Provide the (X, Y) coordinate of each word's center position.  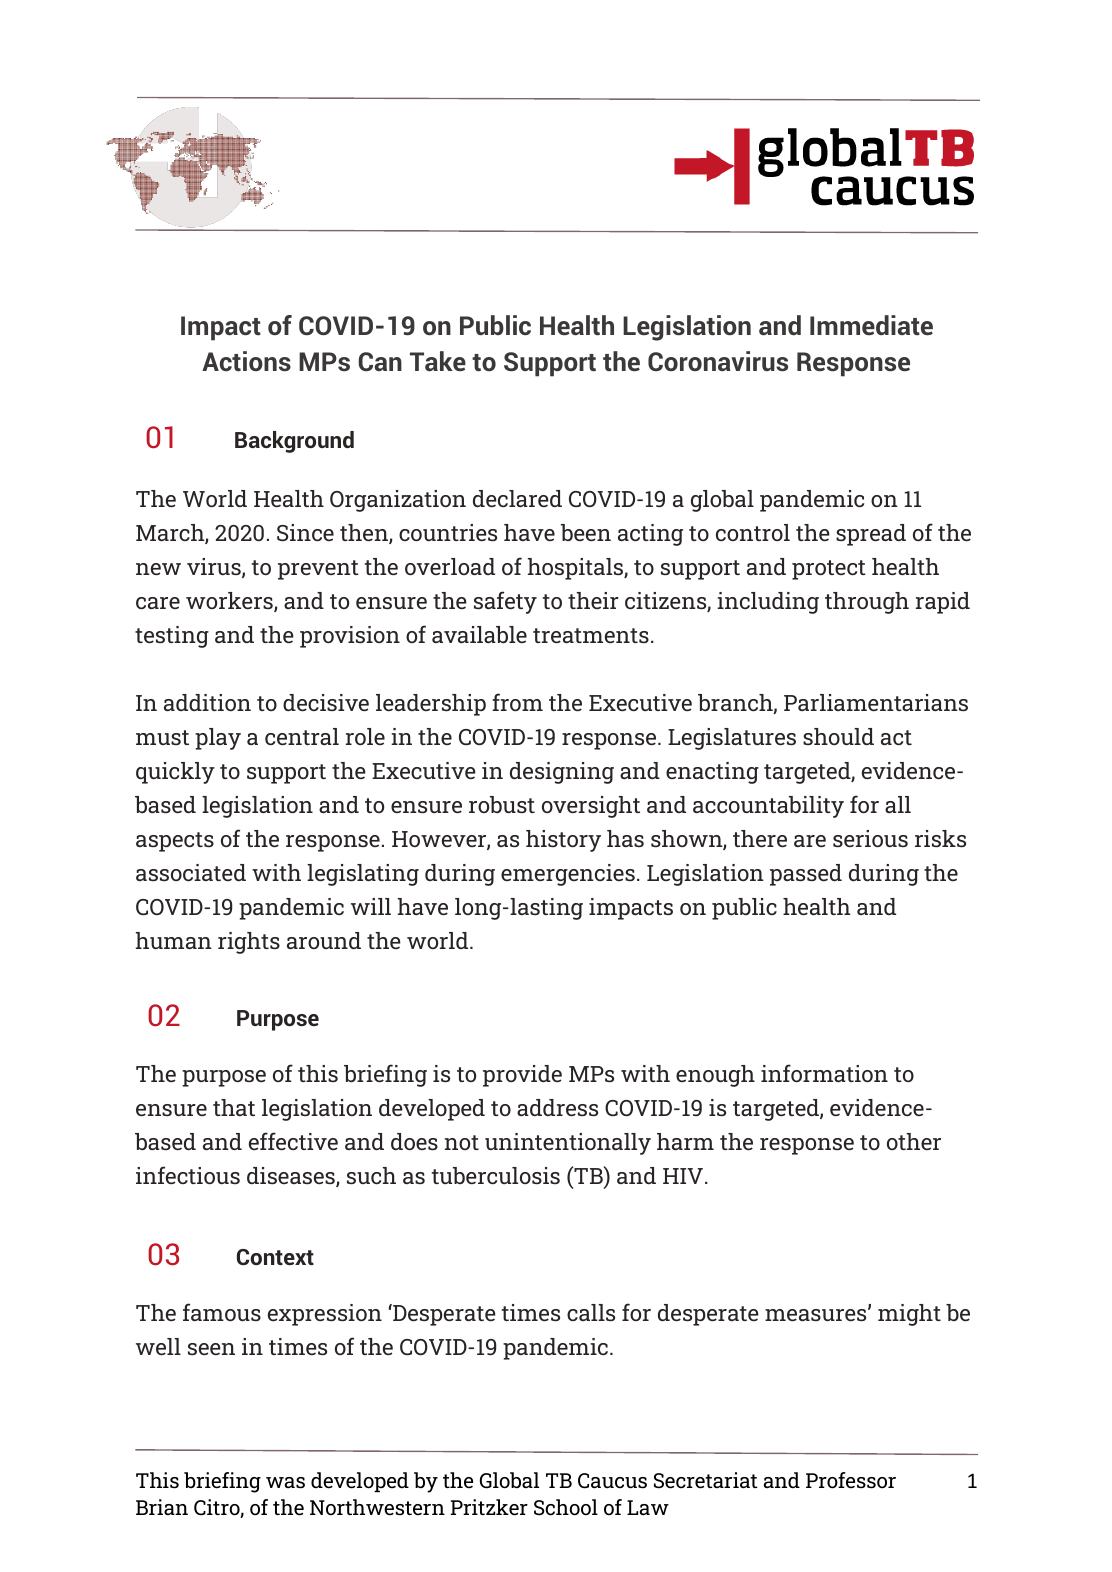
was (285, 1483)
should (838, 736)
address (557, 1107)
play (218, 739)
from (517, 702)
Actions (246, 361)
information (824, 1073)
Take (438, 361)
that (234, 1107)
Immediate (871, 325)
